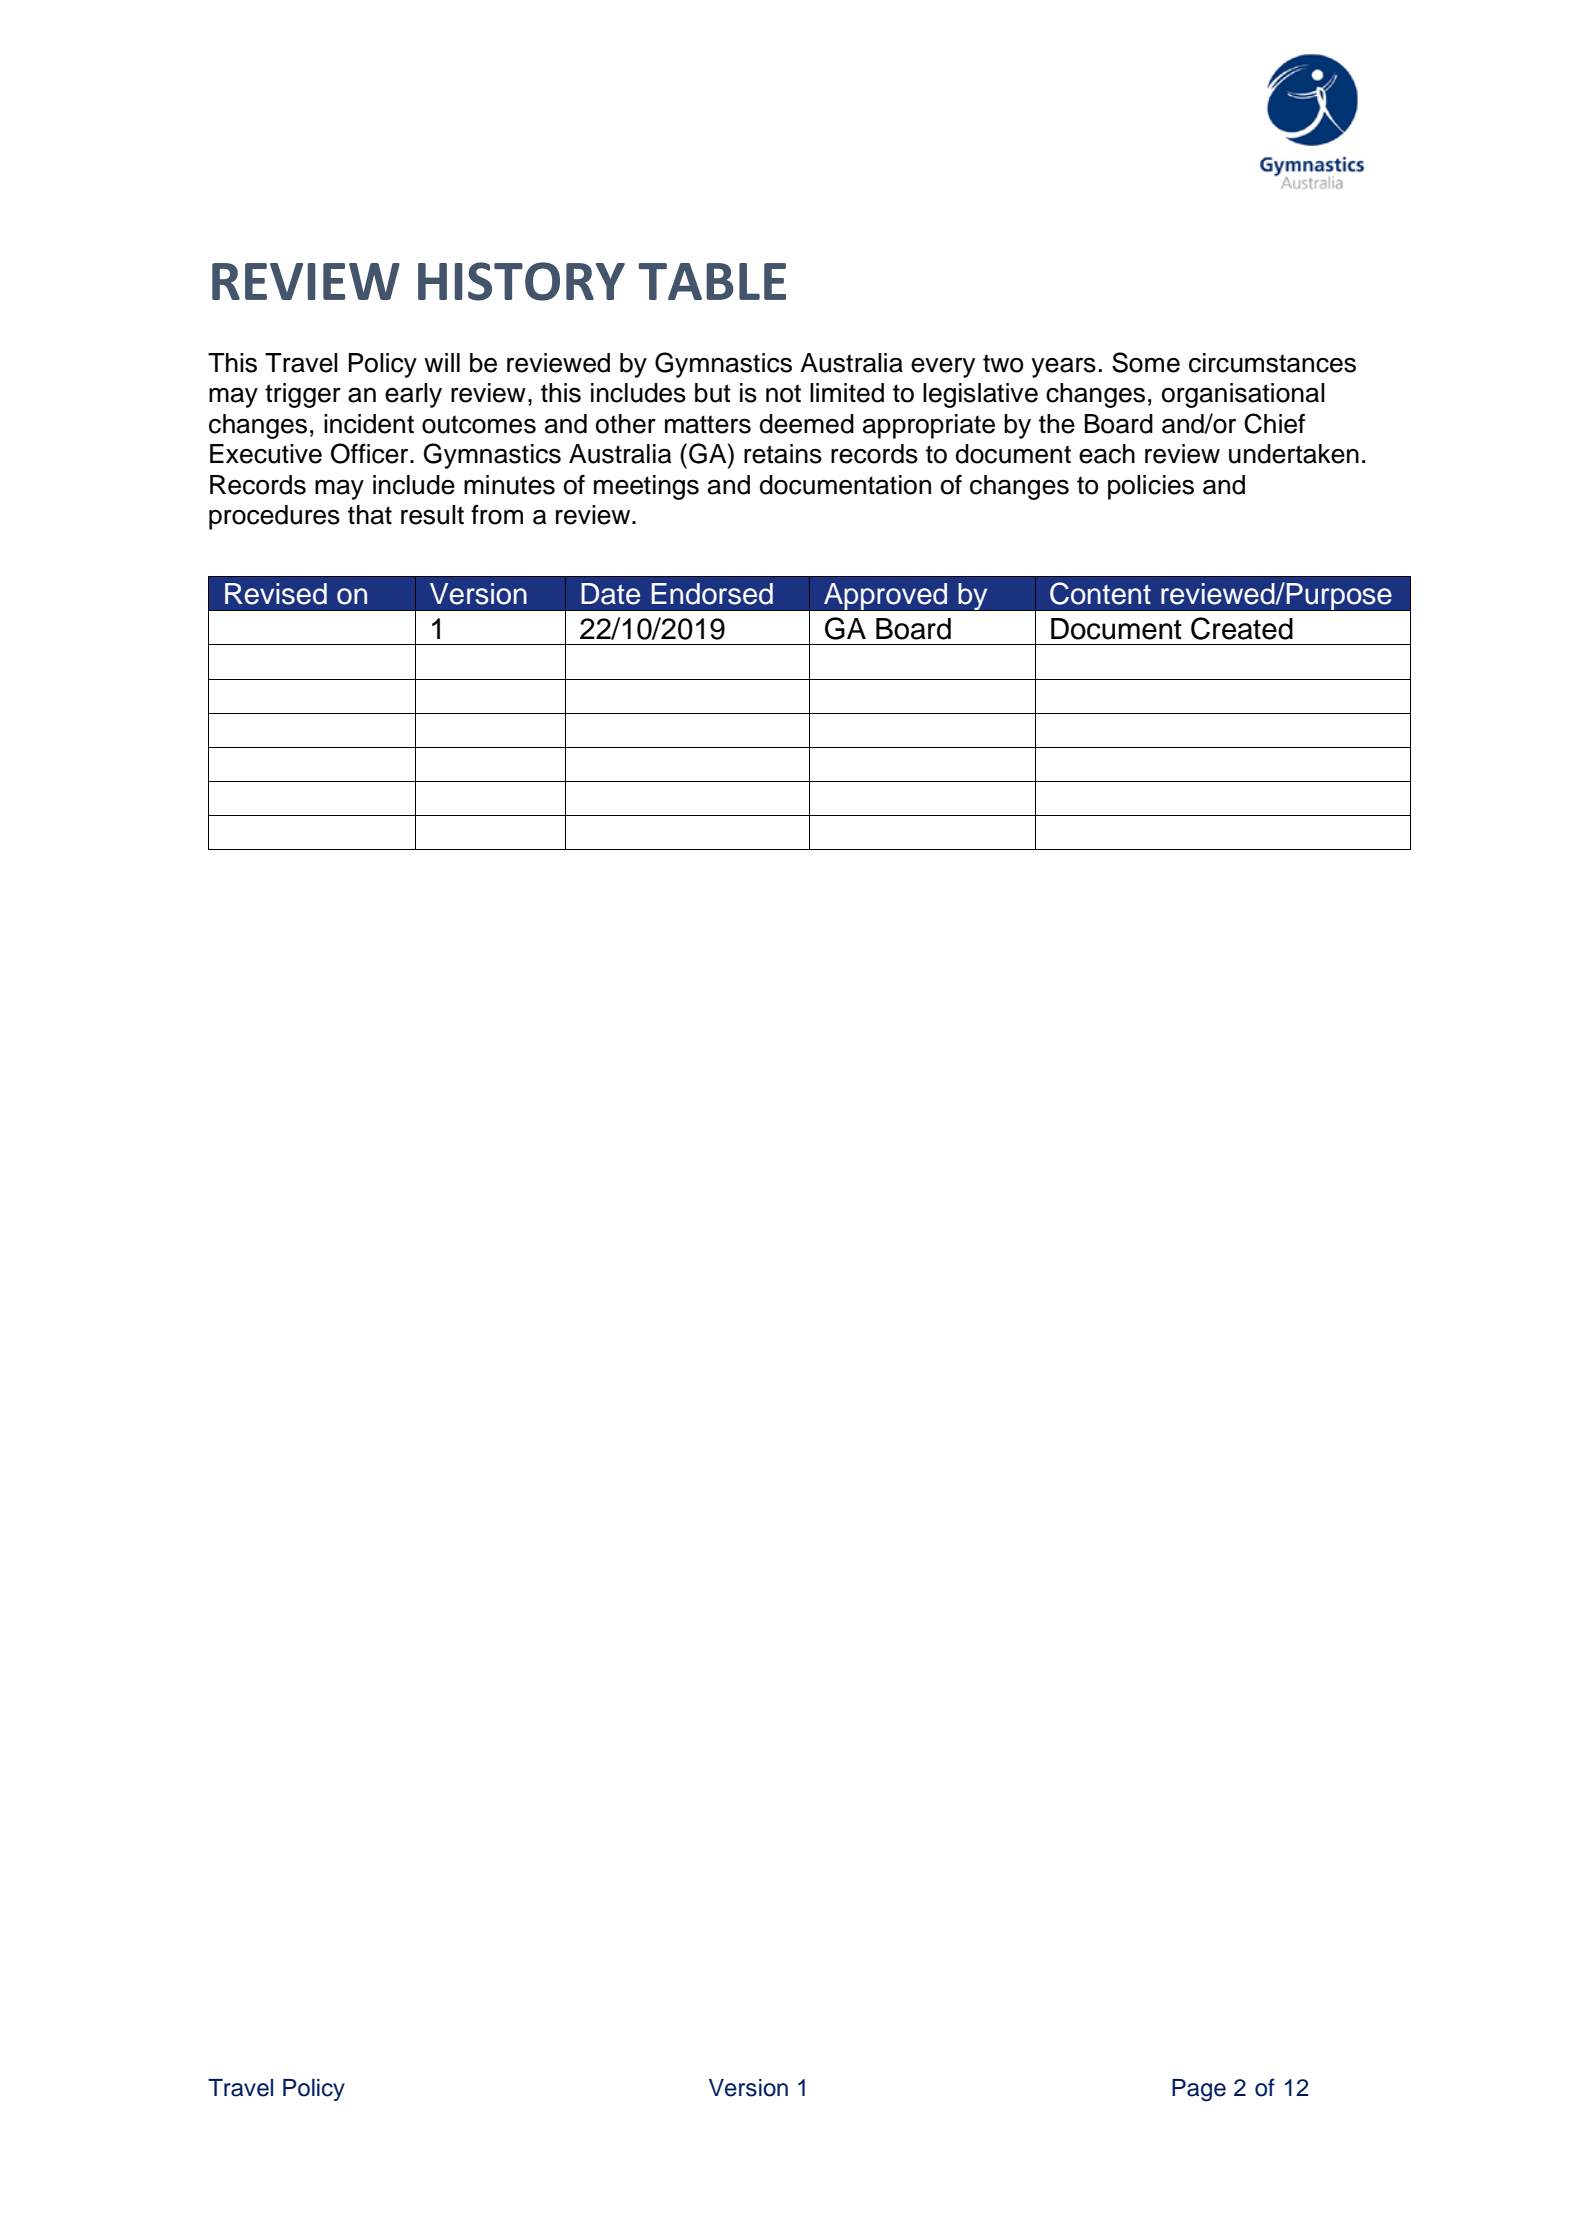 Image resolution: width=1578 pixels, height=2231 pixels. Describe the element at coordinates (274, 517) in the document. I see `procedures` at that location.
